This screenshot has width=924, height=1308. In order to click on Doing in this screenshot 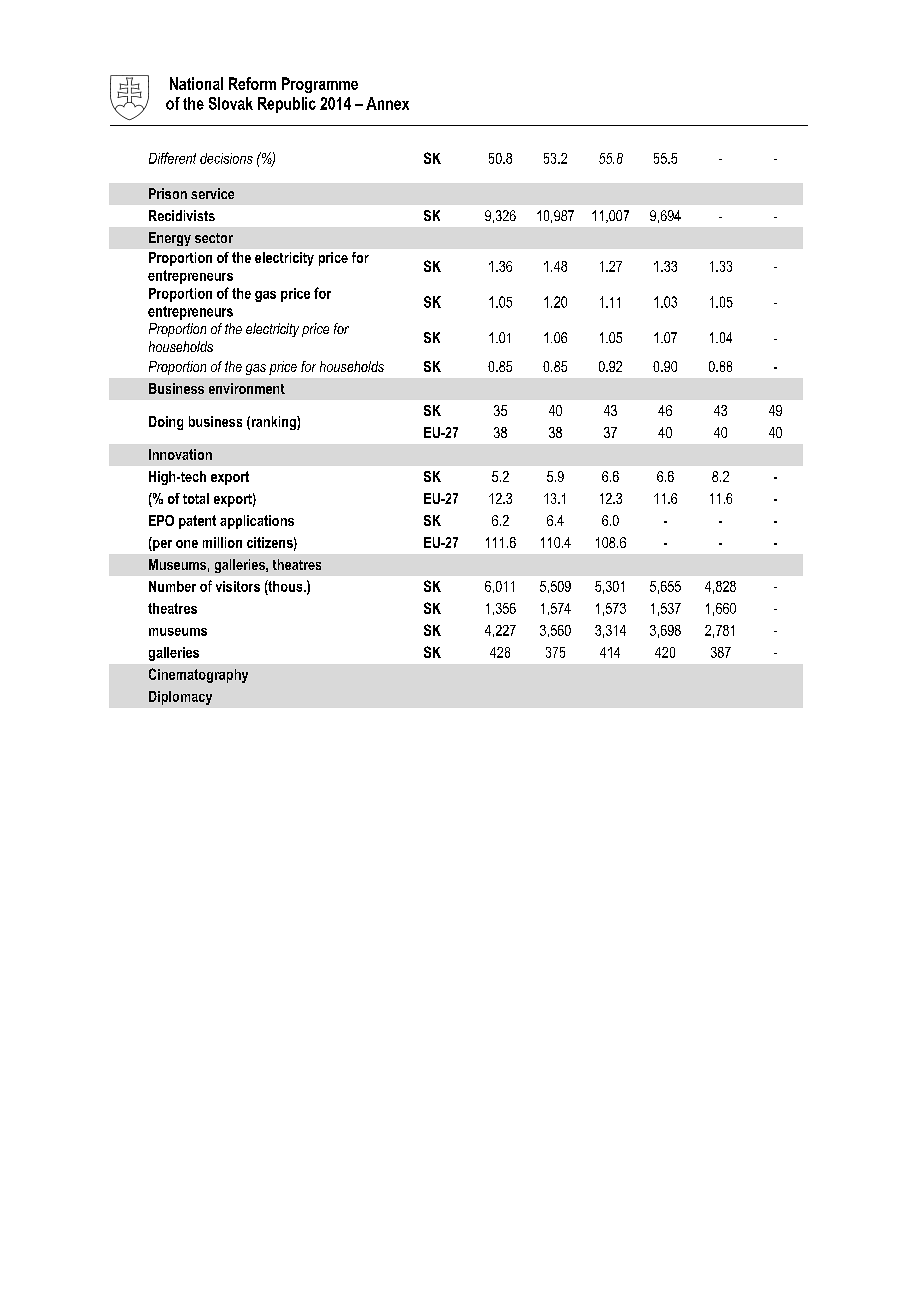, I will do `click(166, 423)`.
